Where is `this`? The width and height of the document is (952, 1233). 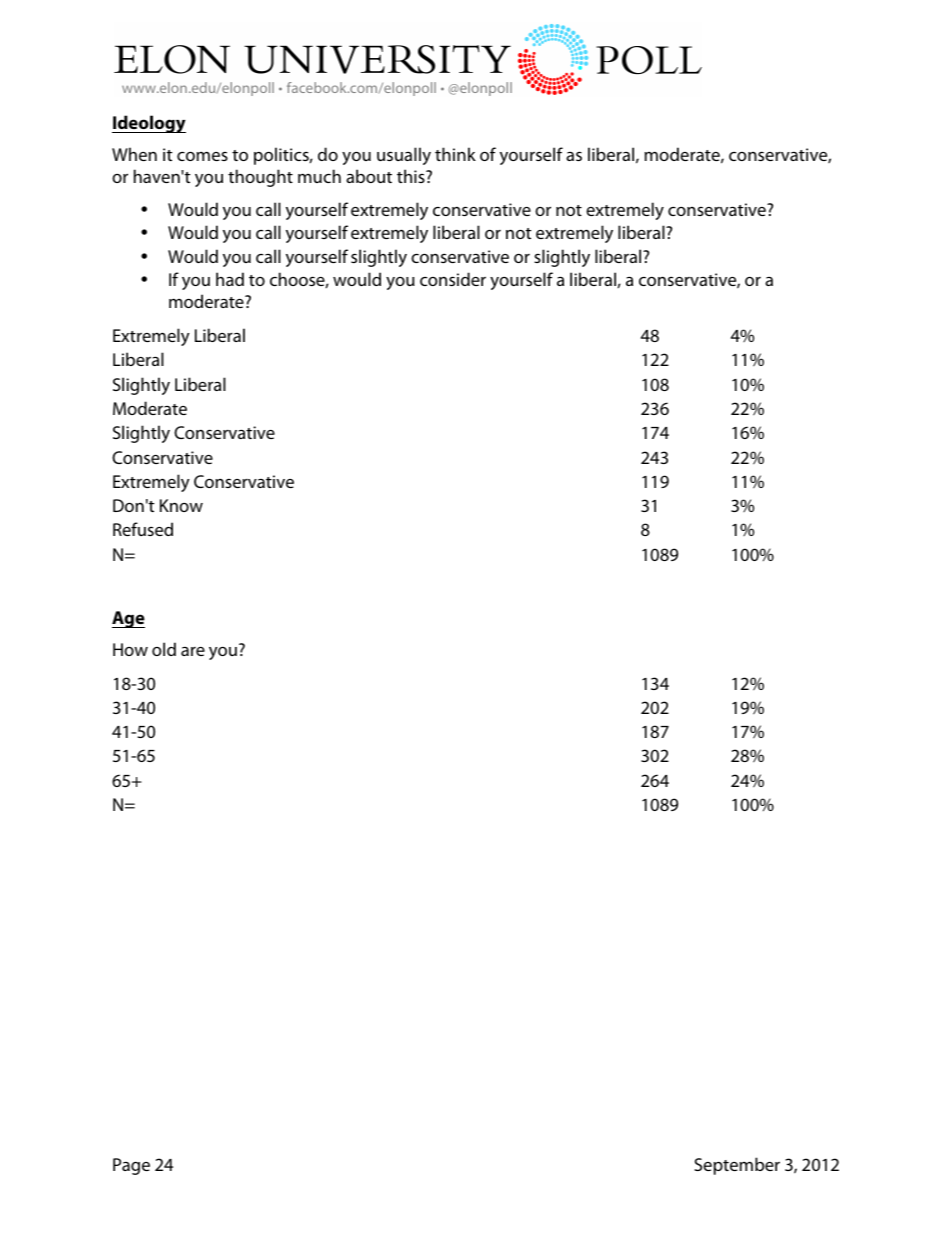 this is located at coordinates (412, 176).
